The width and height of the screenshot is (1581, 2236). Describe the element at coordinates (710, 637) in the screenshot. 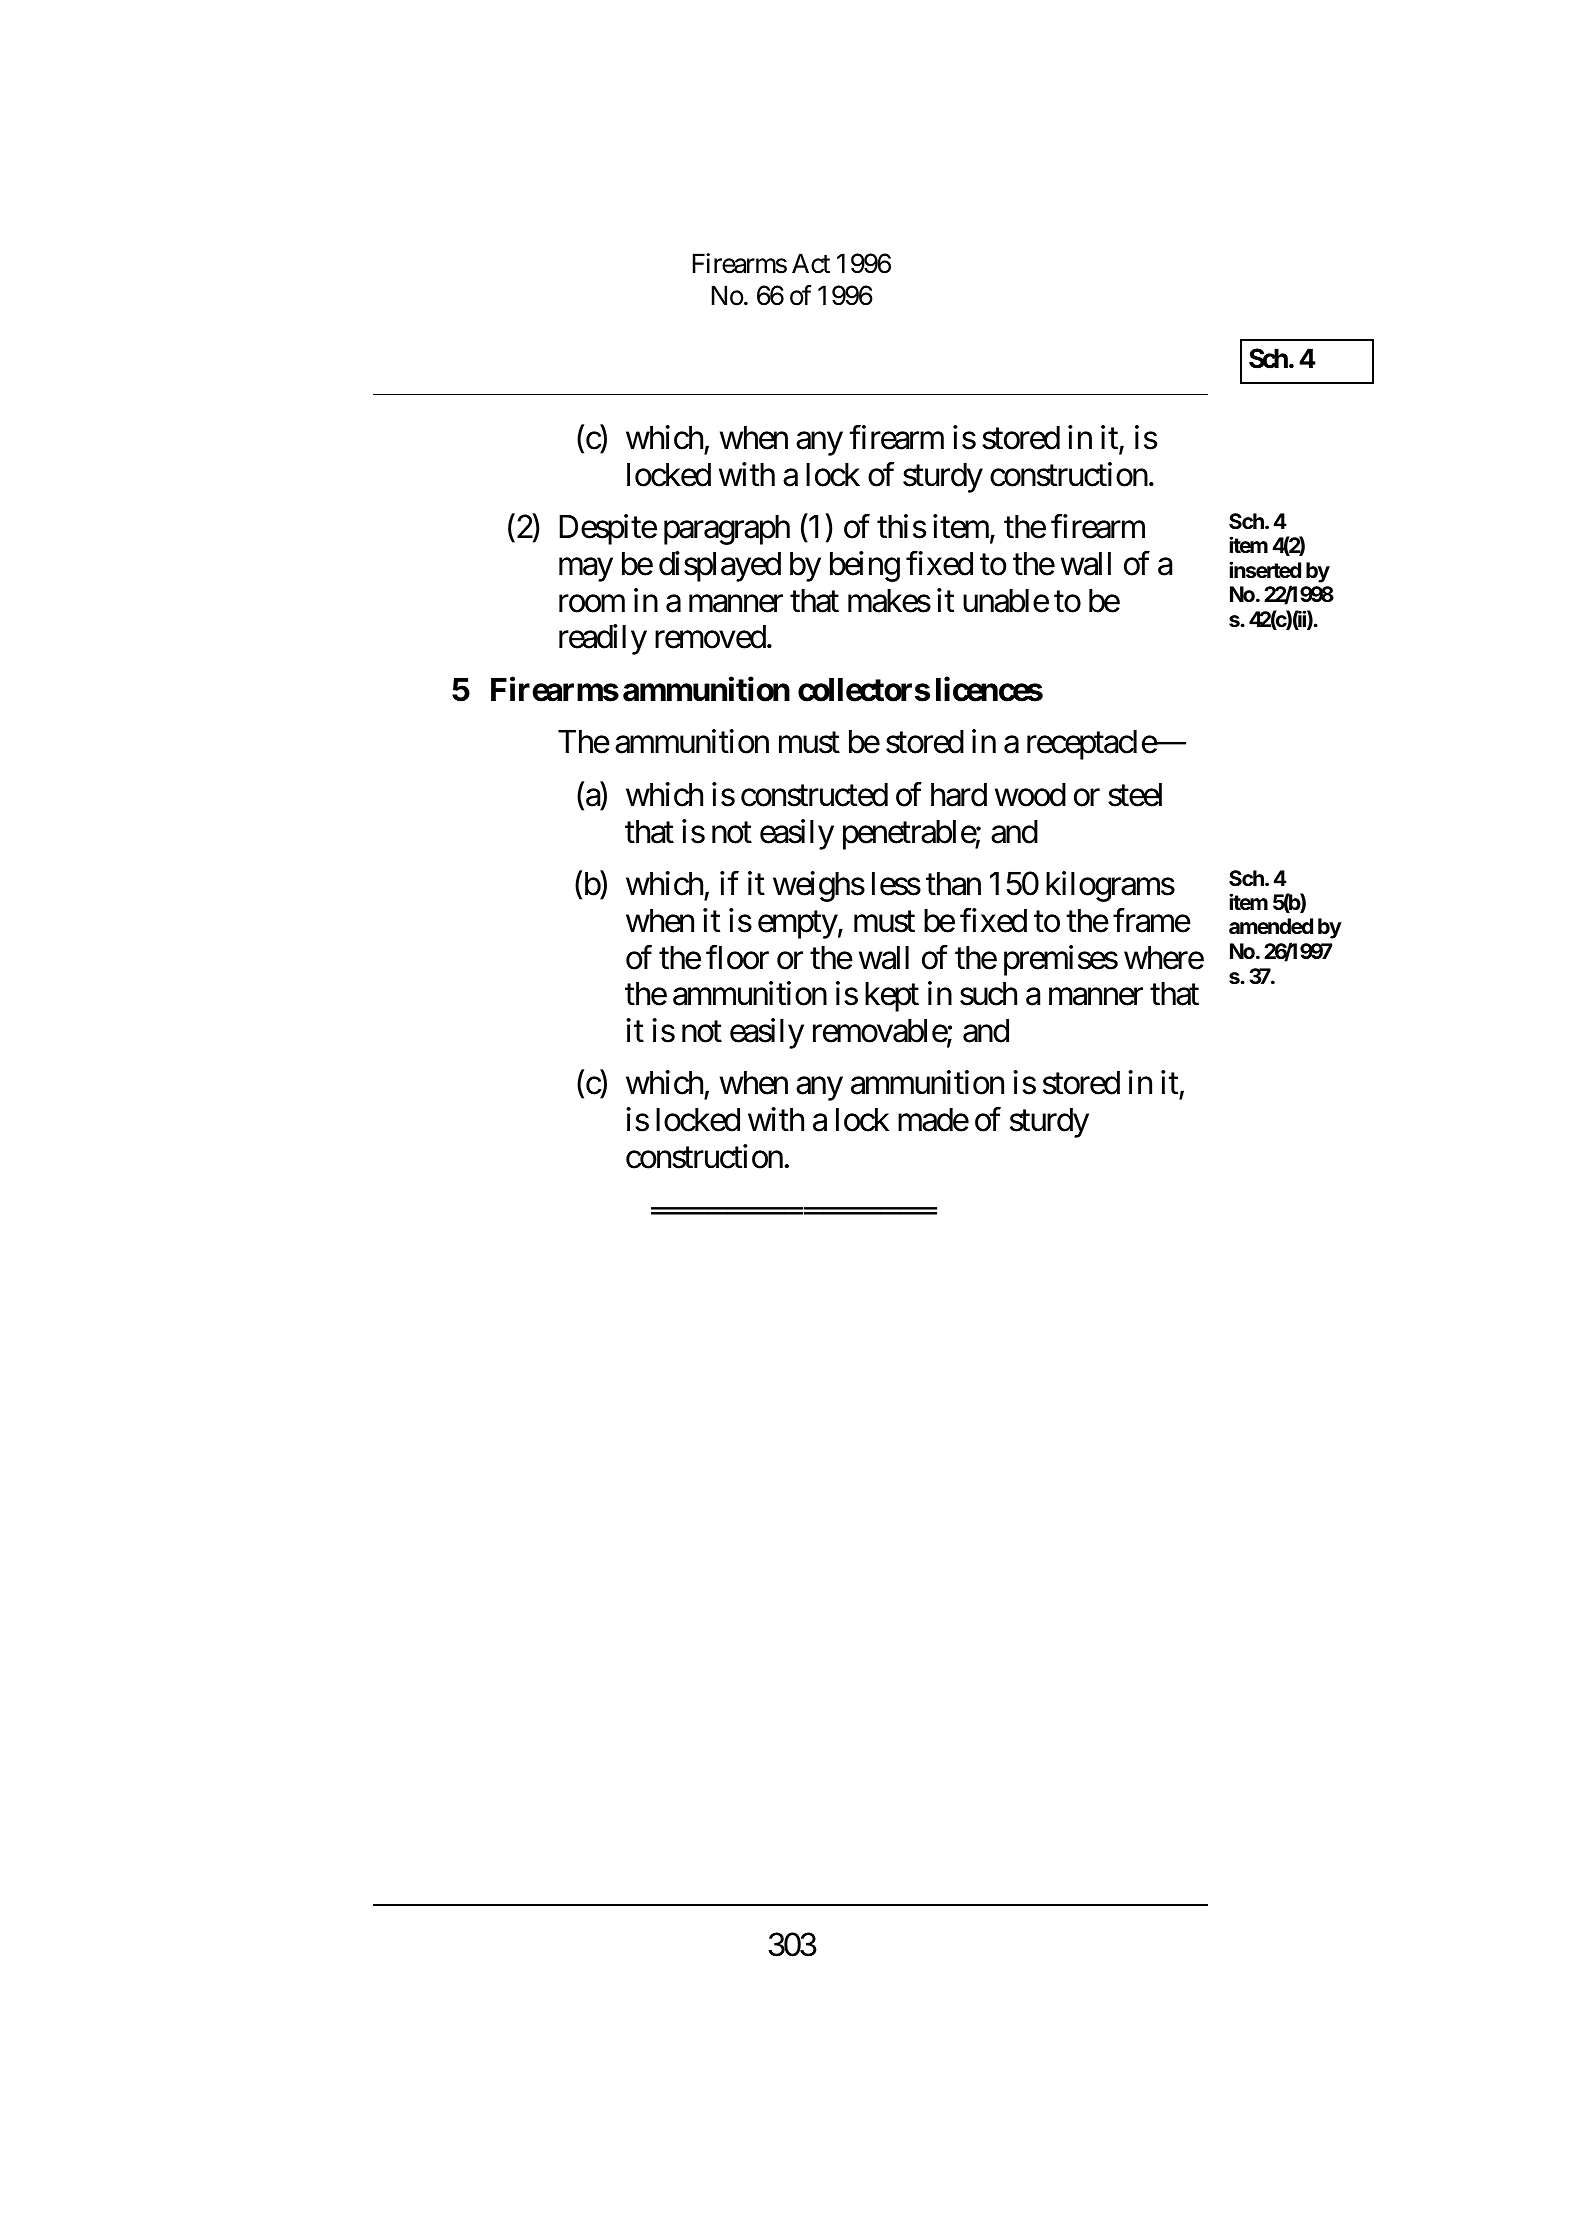

I see `removed` at that location.
